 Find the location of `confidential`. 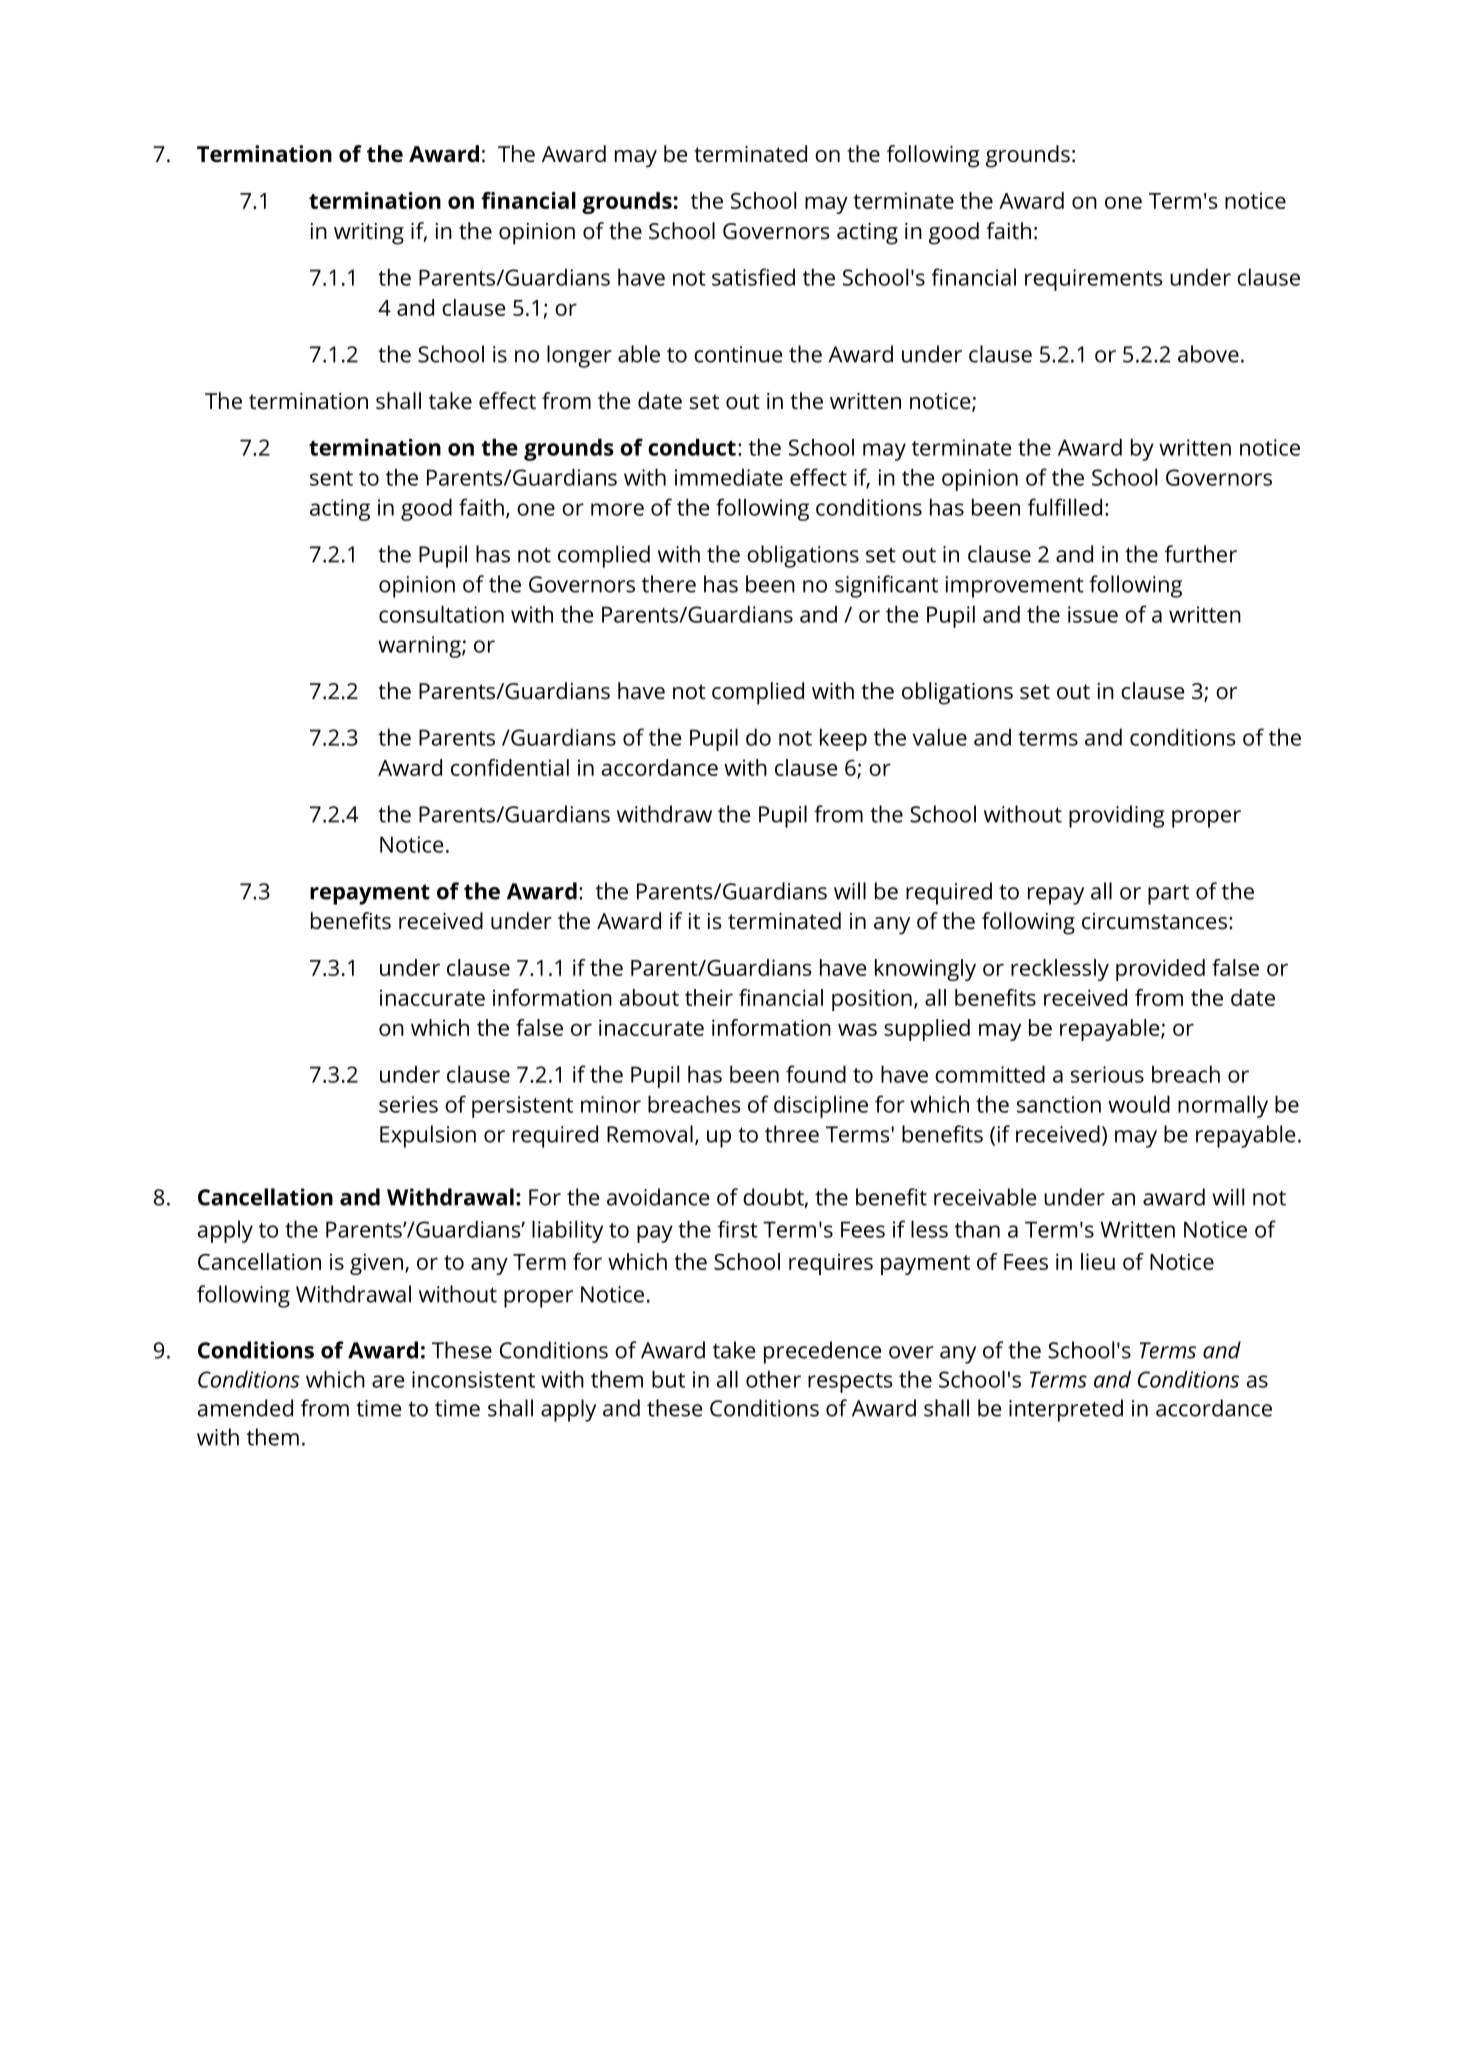

confidential is located at coordinates (510, 767).
